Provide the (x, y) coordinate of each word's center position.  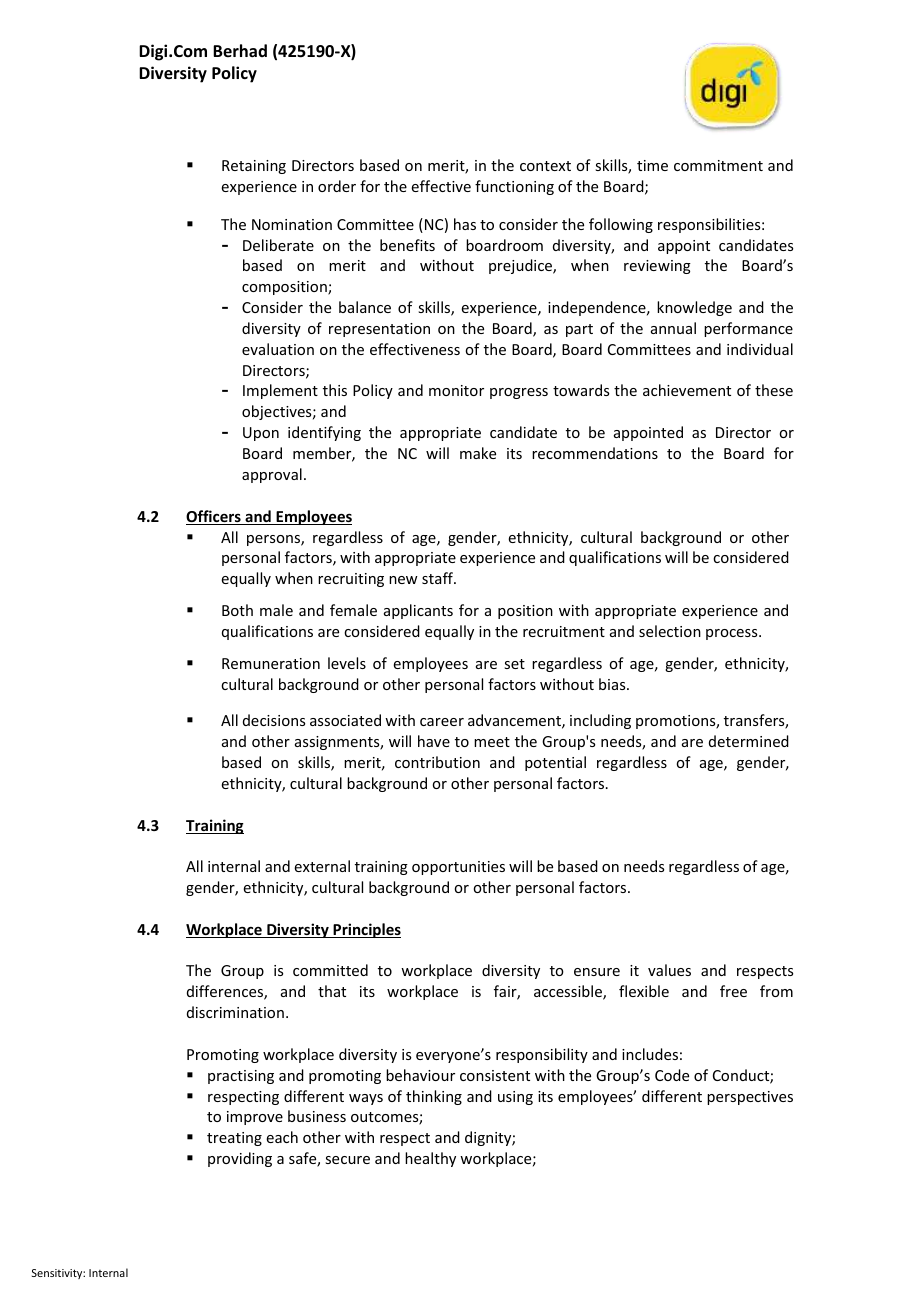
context (545, 166)
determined (749, 741)
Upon (261, 434)
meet (492, 742)
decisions (274, 720)
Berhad (240, 50)
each (282, 1137)
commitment (718, 165)
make (478, 453)
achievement (687, 390)
